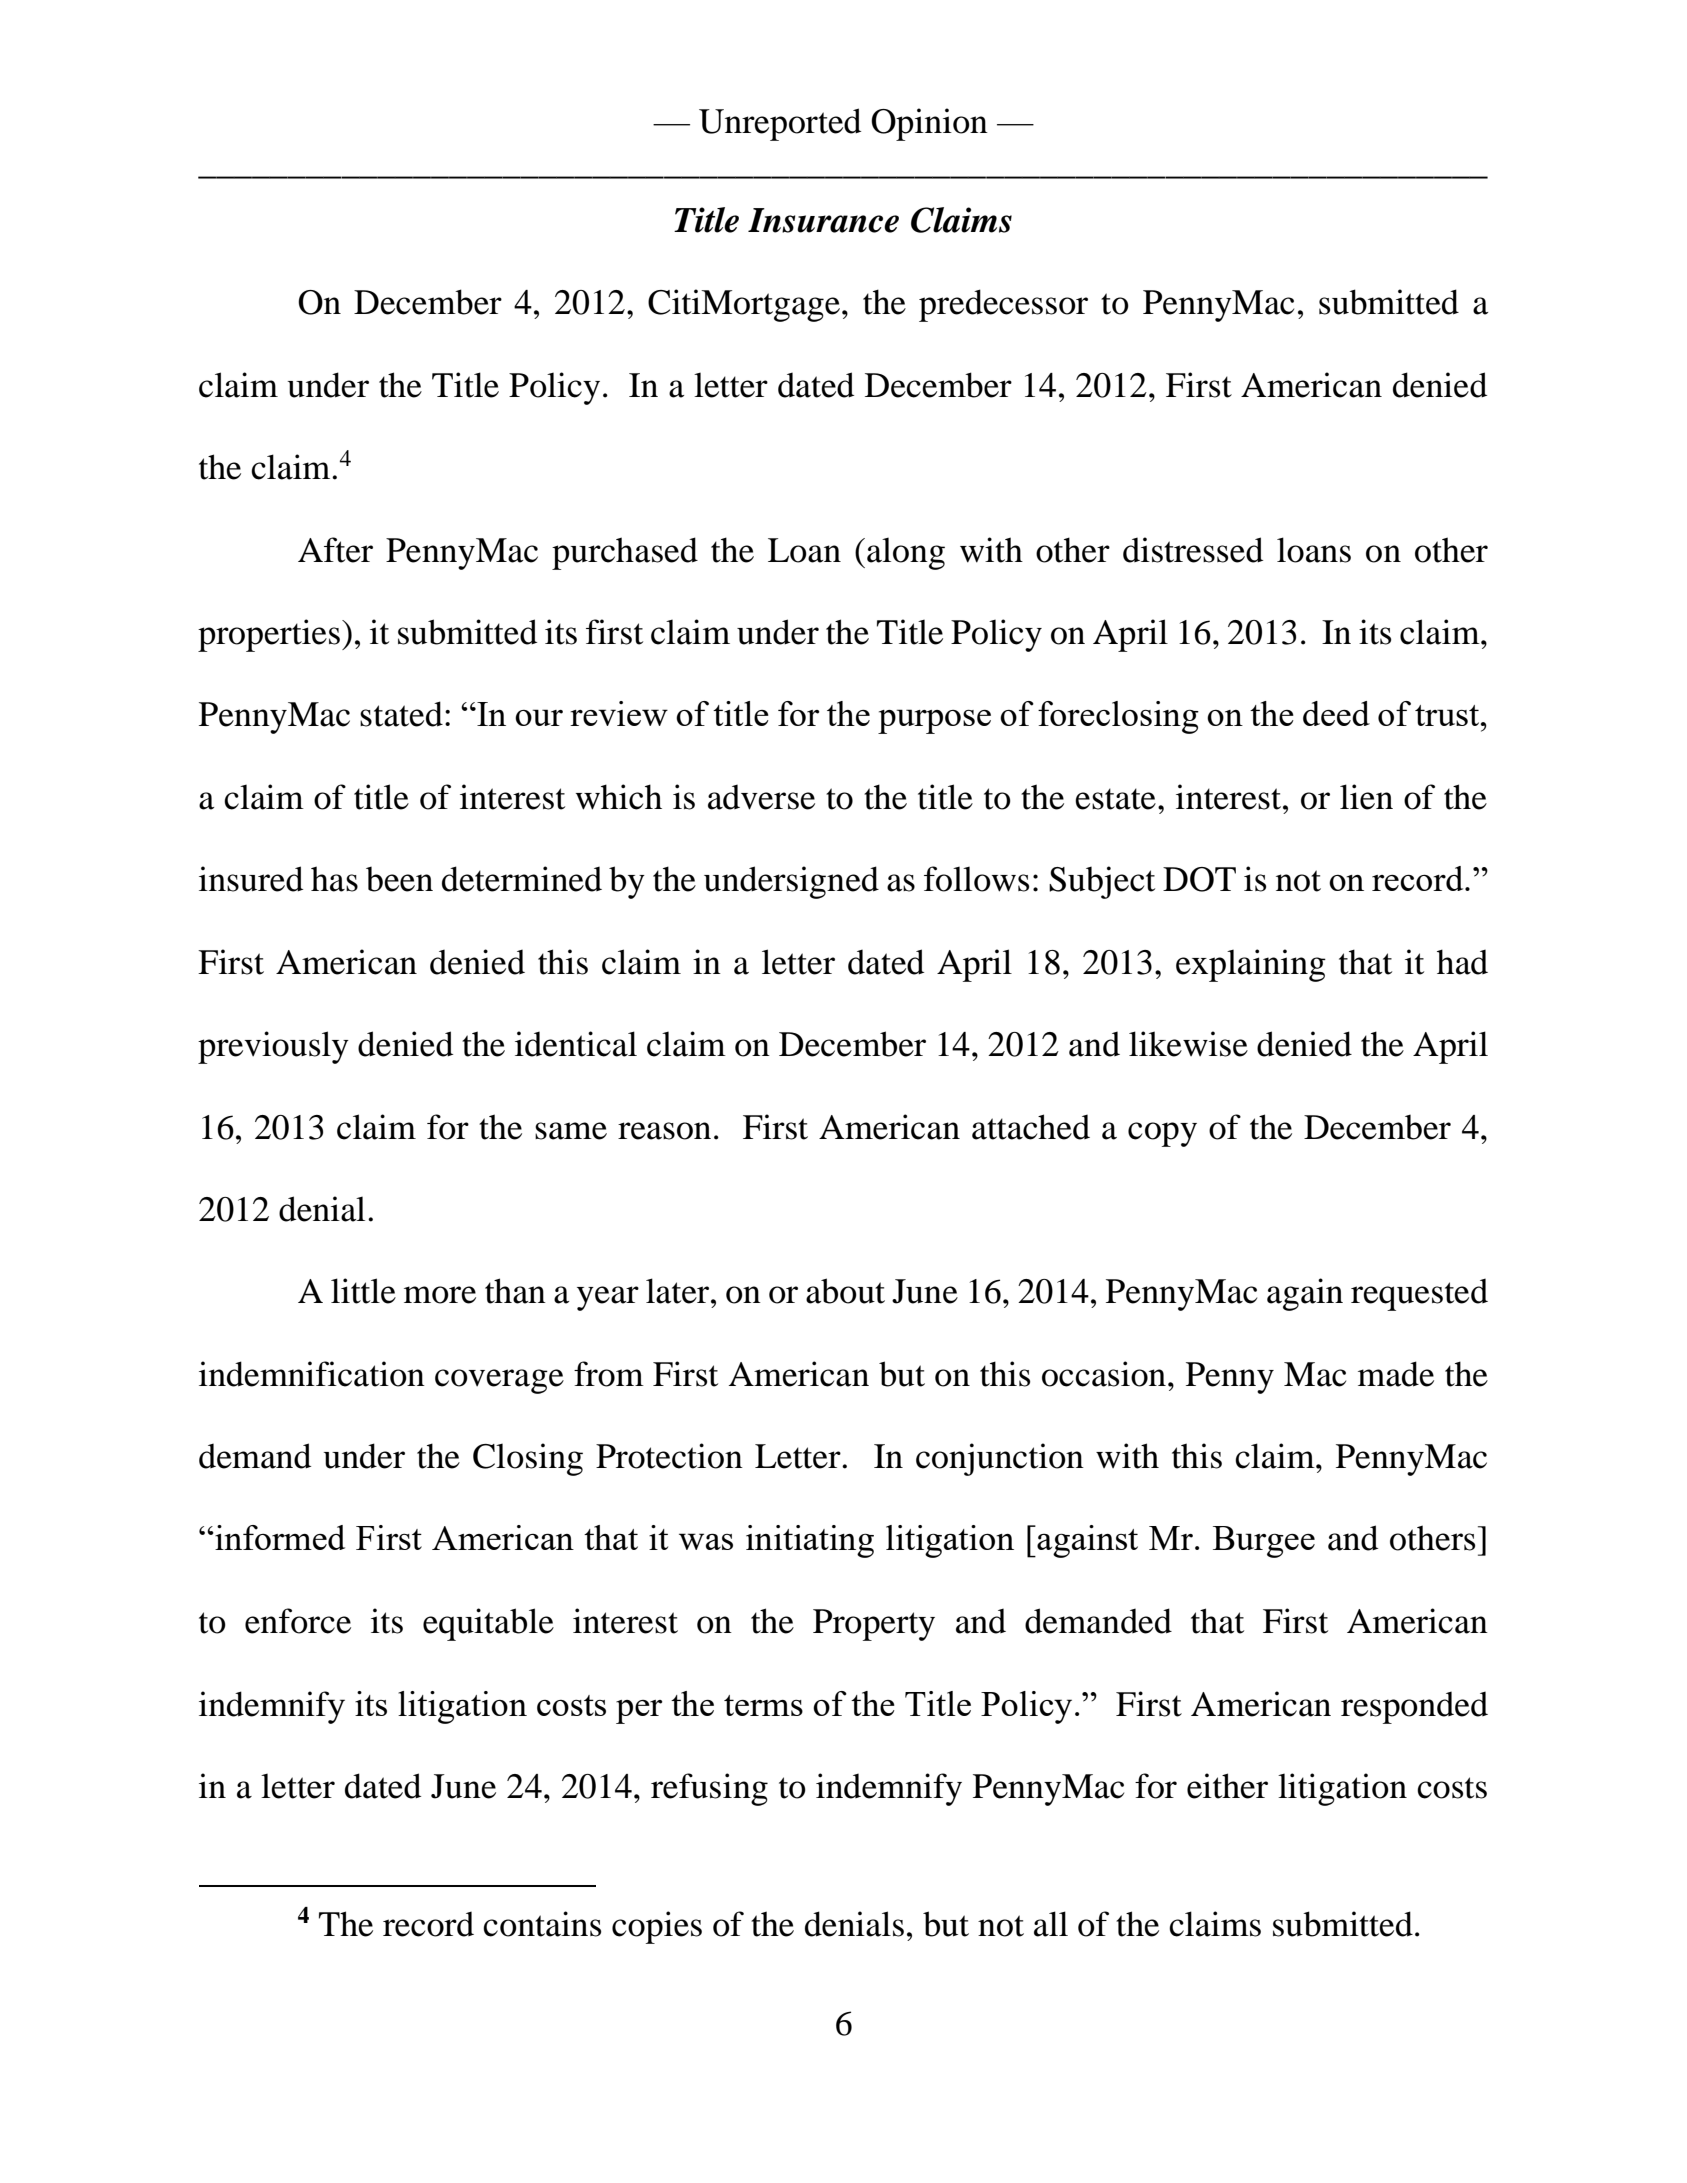 The width and height of the image is (1687, 2183). Describe the element at coordinates (1419, 1295) in the image. I see `requested` at that location.
